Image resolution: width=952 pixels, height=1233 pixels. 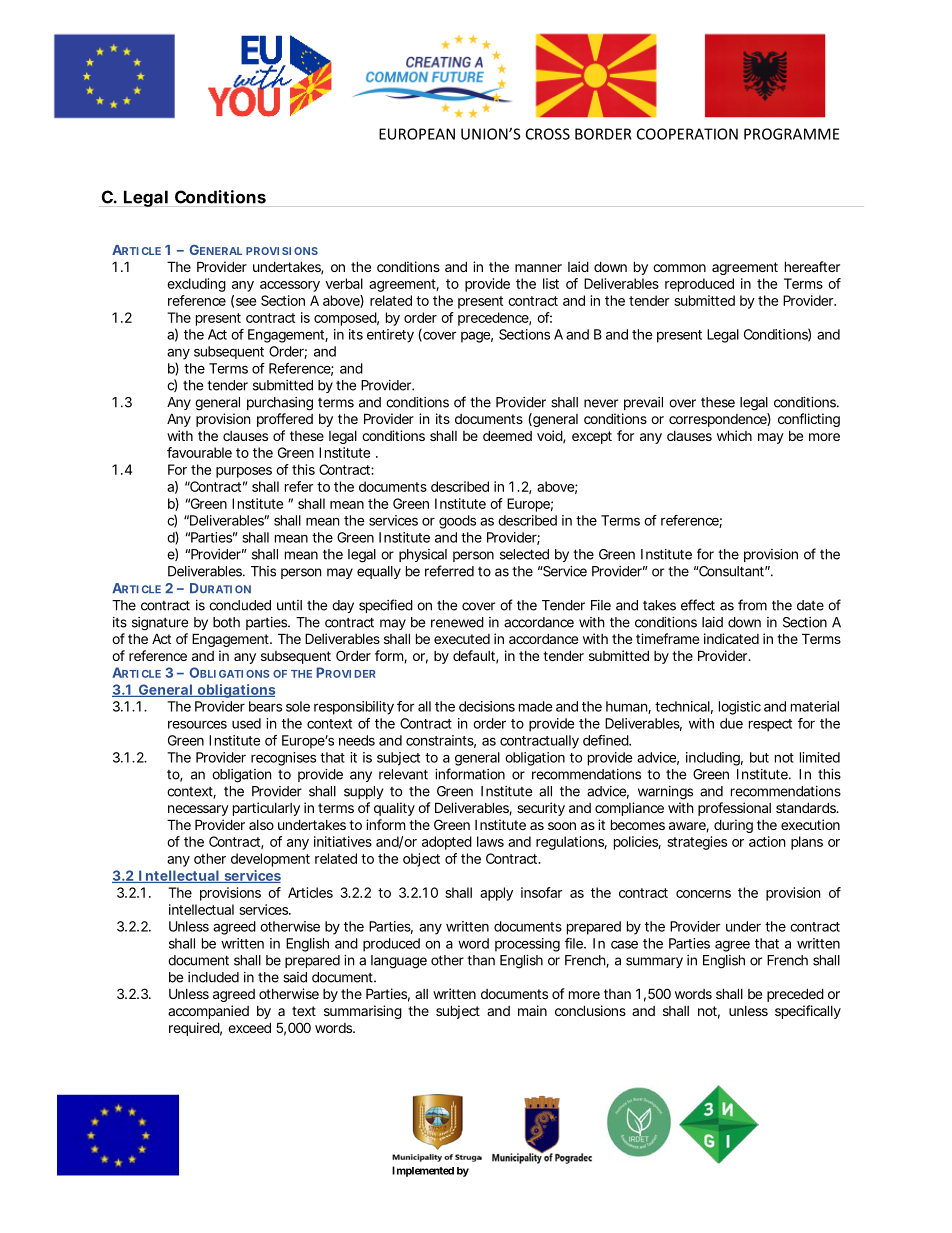 I want to click on excluding, so click(x=196, y=285).
